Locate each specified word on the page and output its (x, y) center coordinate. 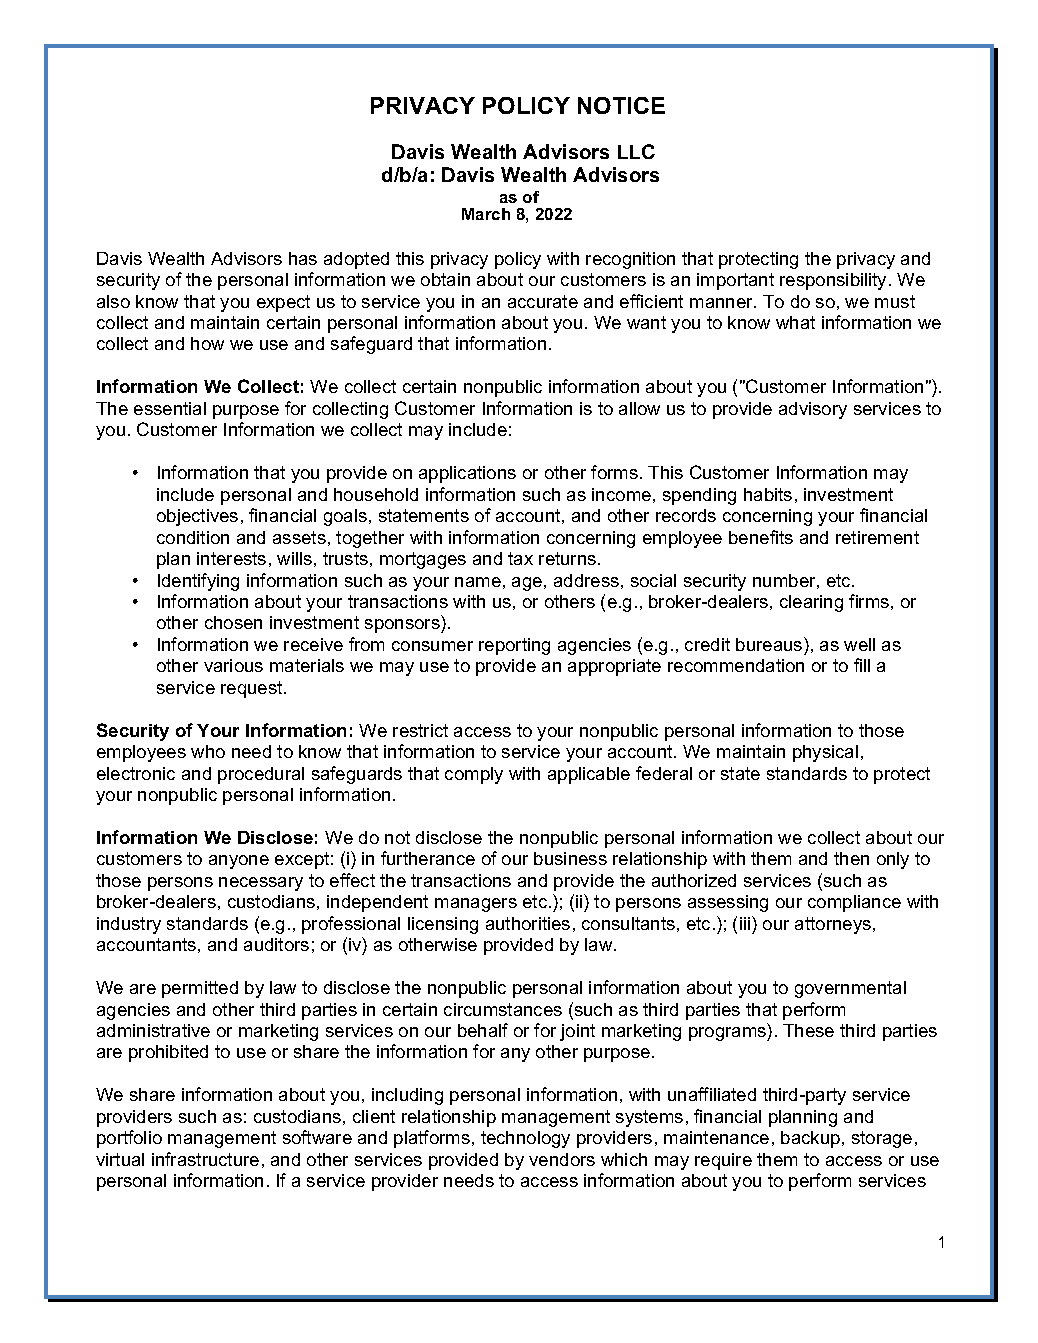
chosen (233, 622)
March (486, 214)
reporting (514, 646)
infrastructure (205, 1159)
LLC (636, 151)
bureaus (770, 644)
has (303, 258)
